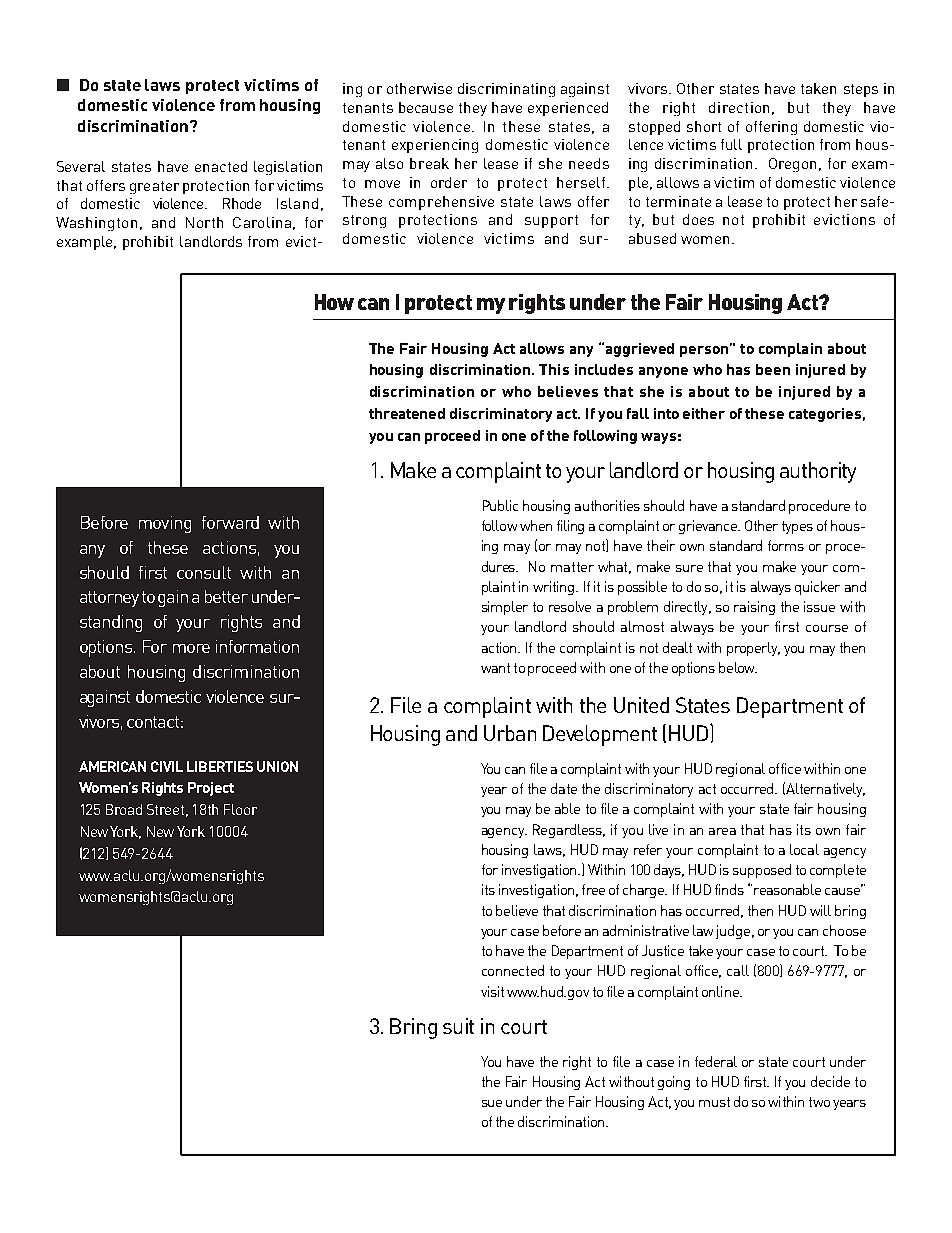 This screenshot has width=952, height=1233. I want to click on federal, so click(716, 1061).
